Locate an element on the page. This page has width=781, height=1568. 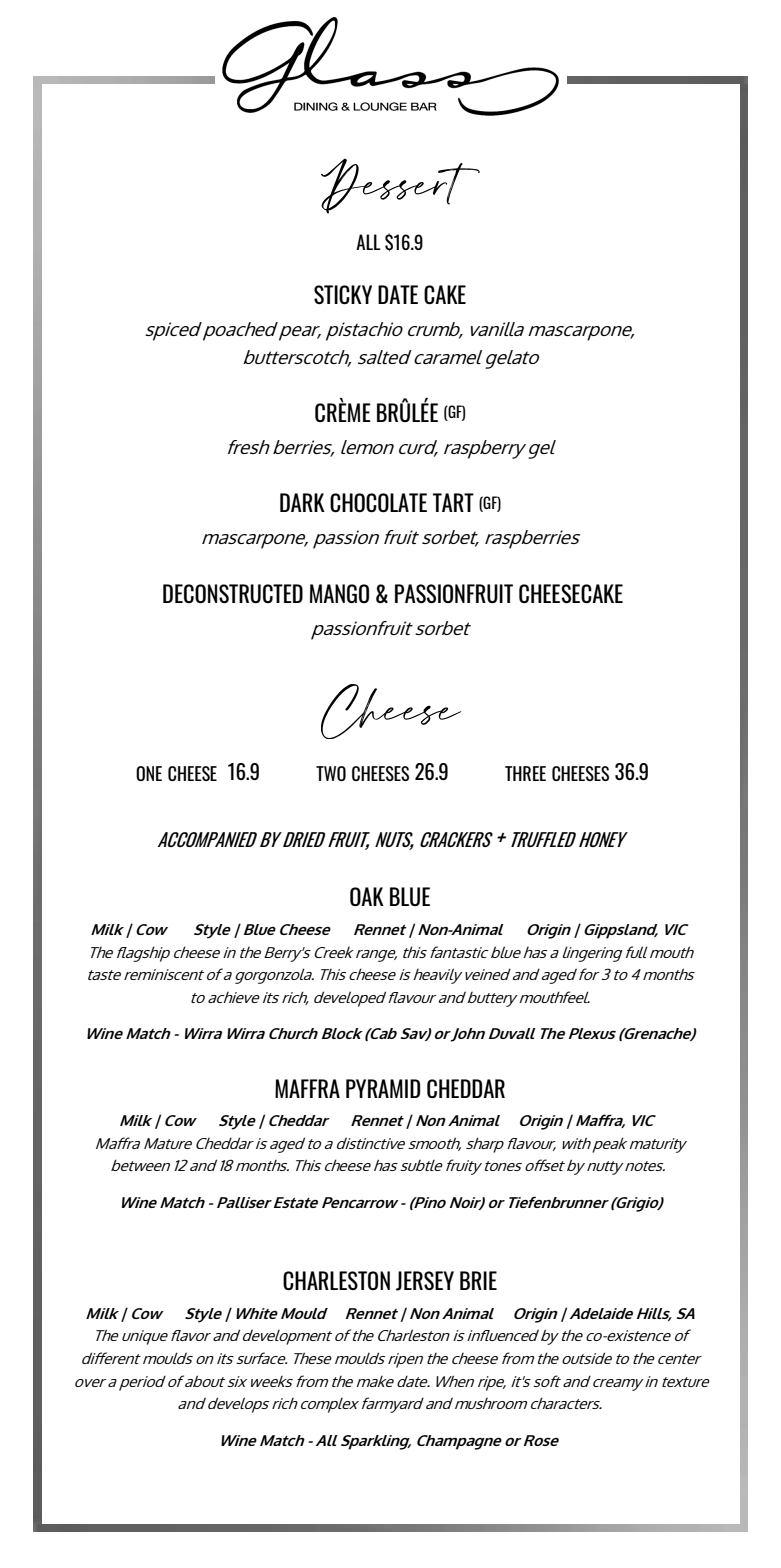
STICKY is located at coordinates (343, 294).
